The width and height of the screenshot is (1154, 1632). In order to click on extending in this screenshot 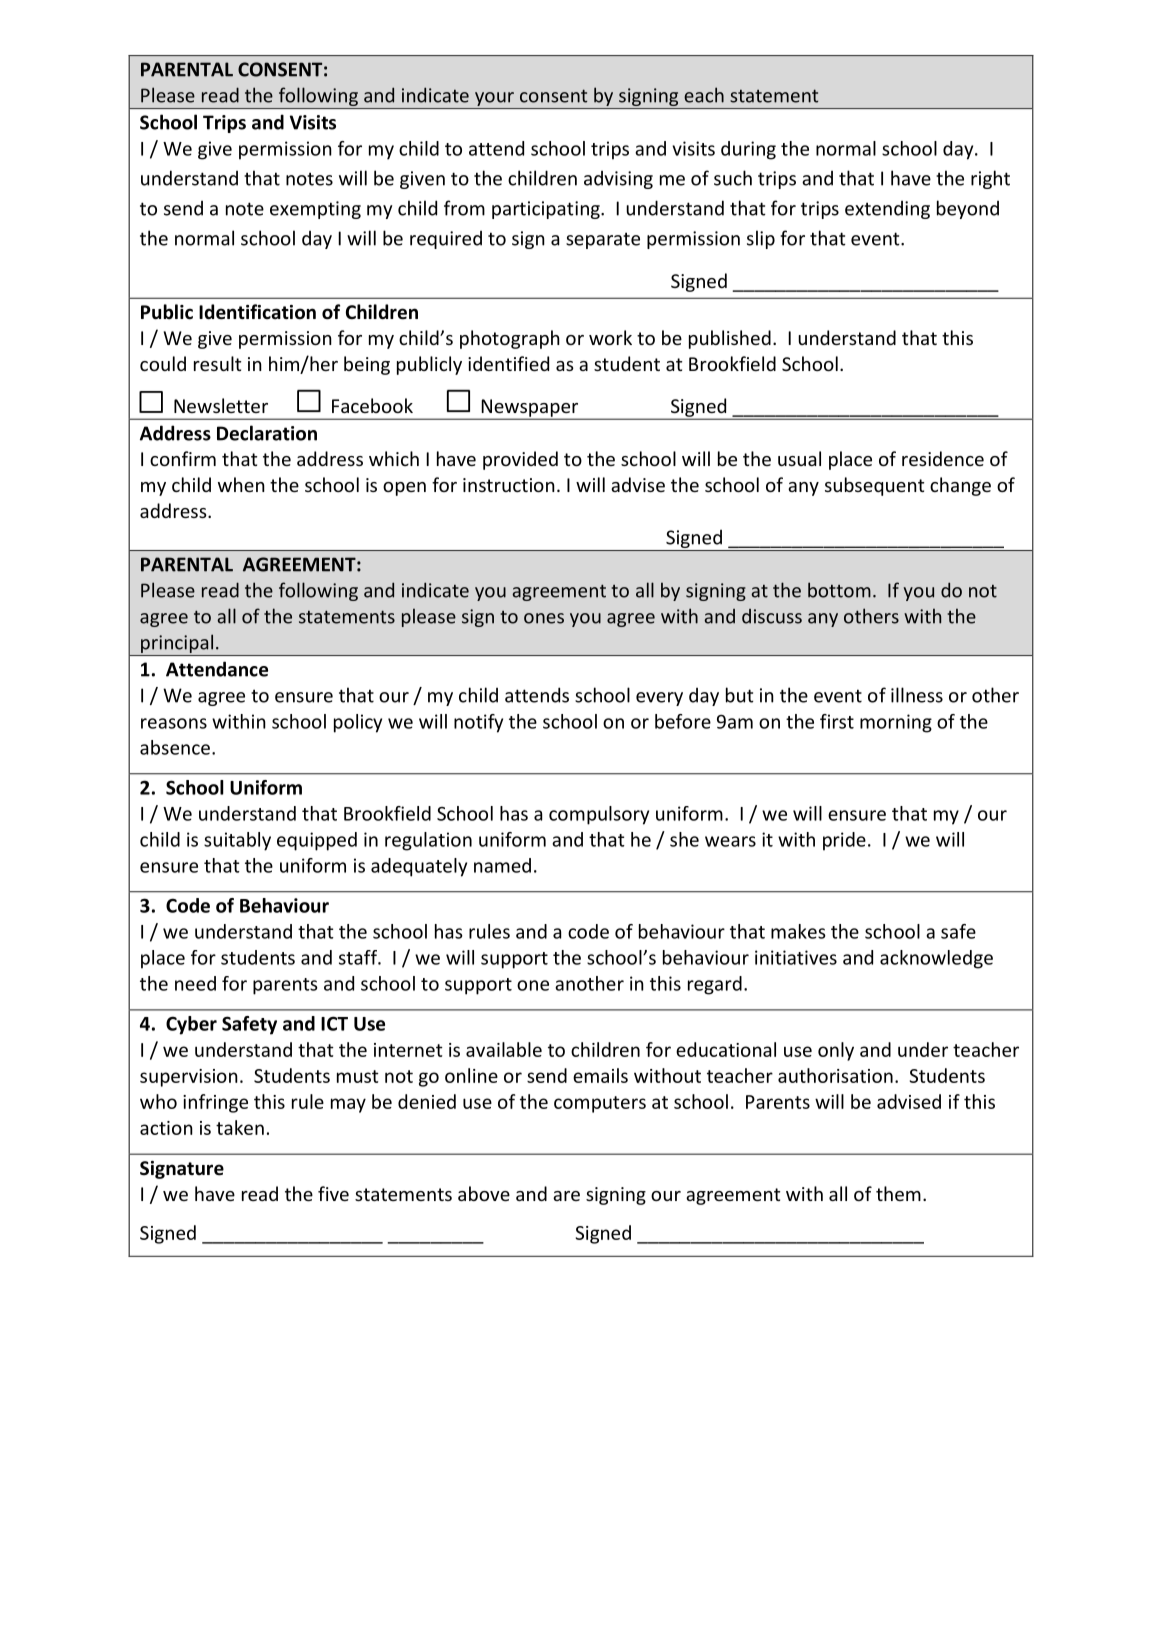, I will do `click(887, 210)`.
